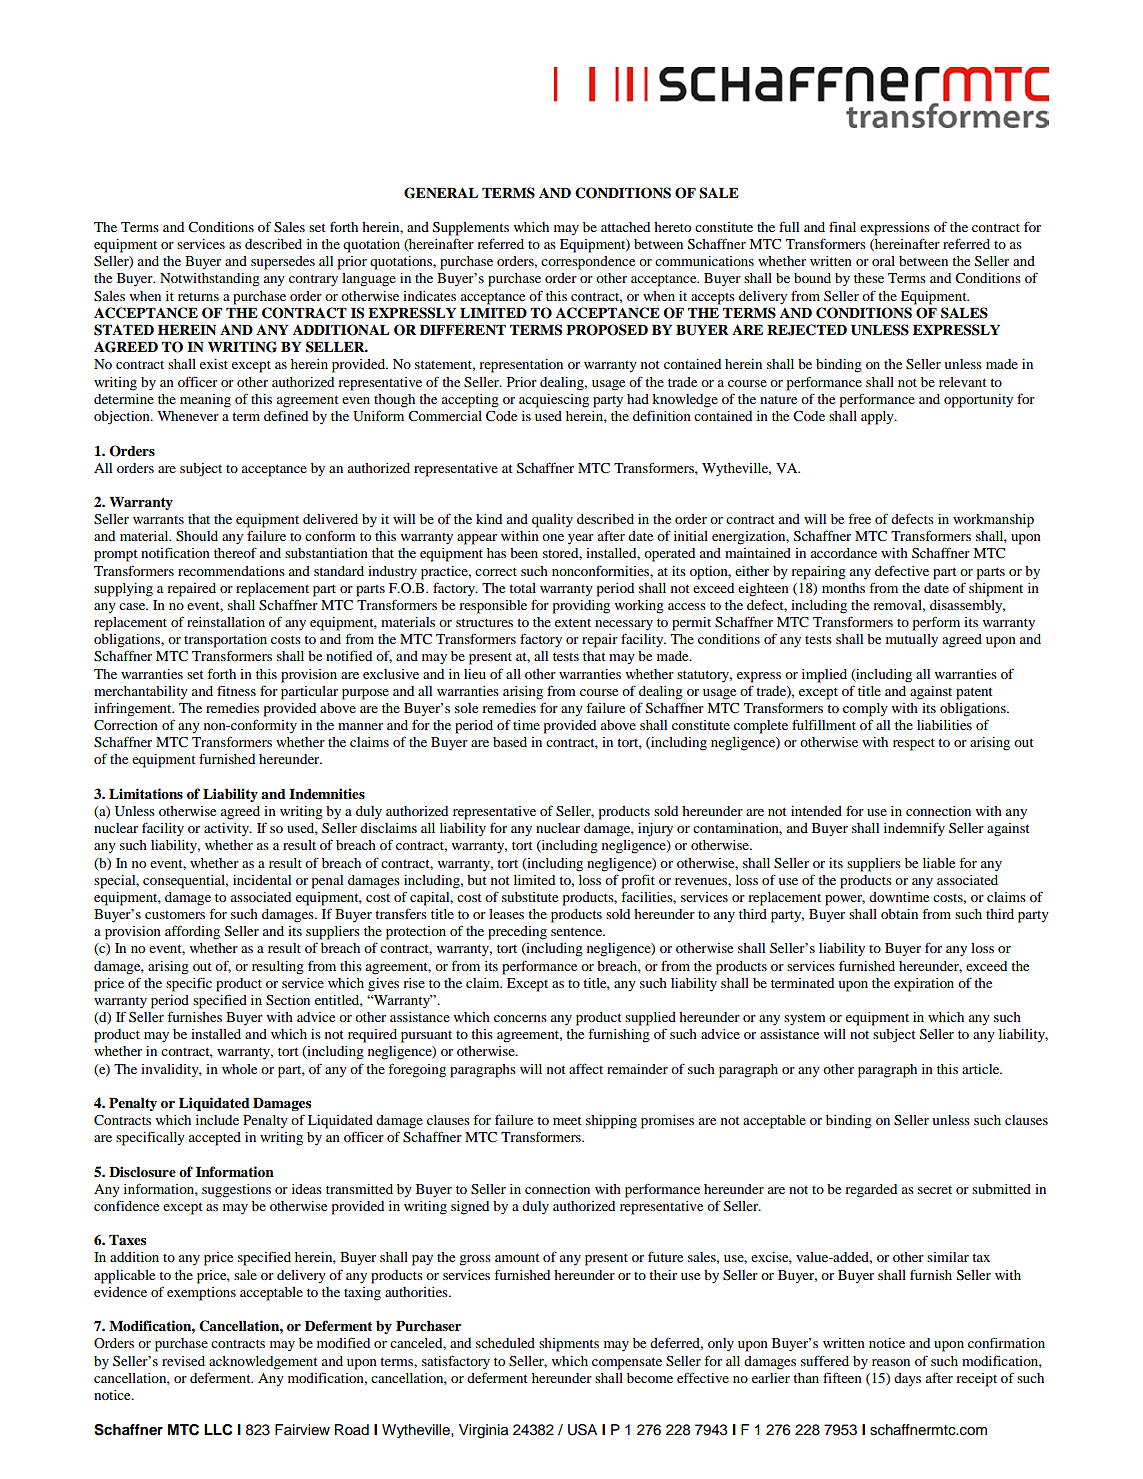 The image size is (1143, 1479). Describe the element at coordinates (218, 1430) in the screenshot. I see `LLC` at that location.
